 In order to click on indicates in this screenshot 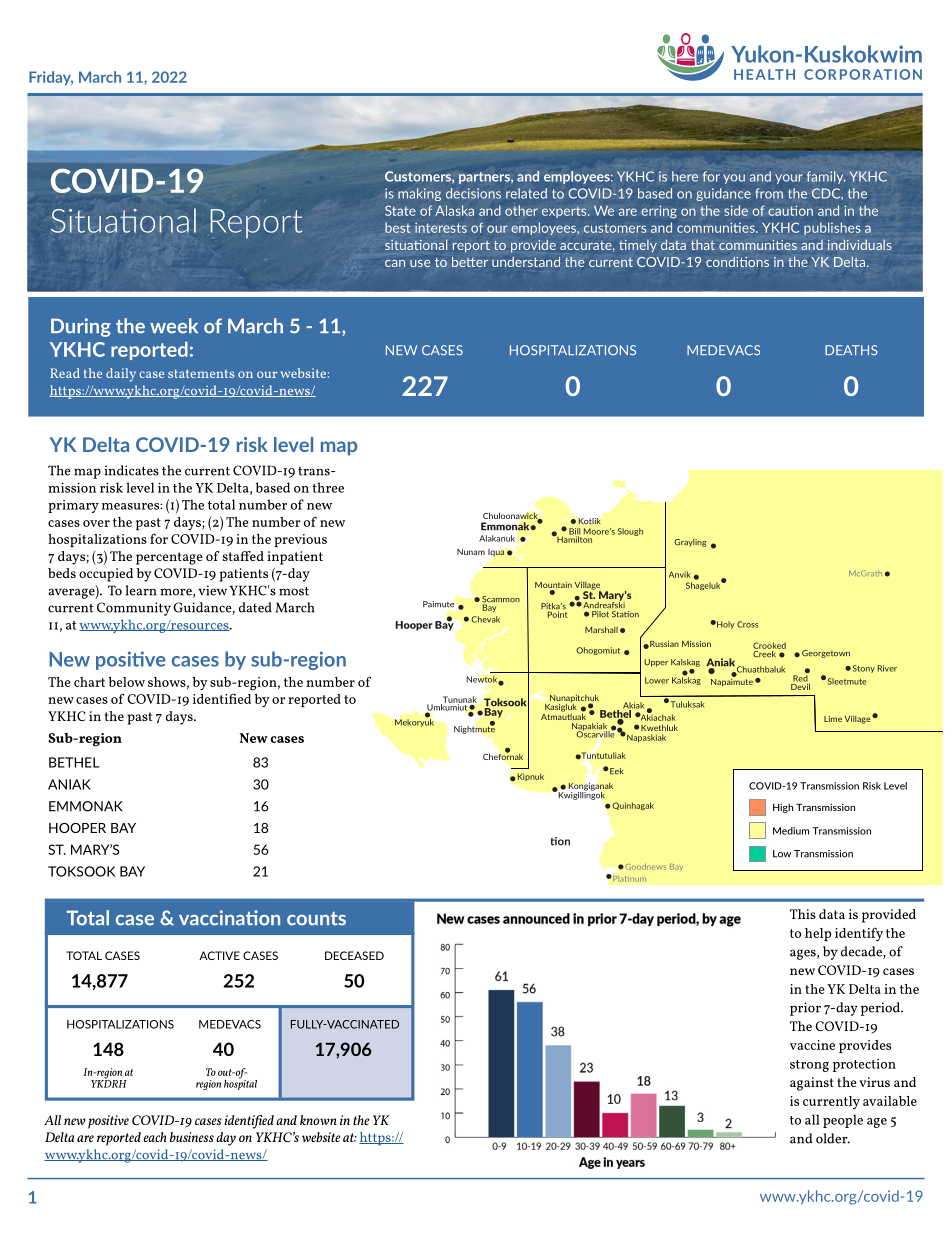, I will do `click(131, 470)`.
